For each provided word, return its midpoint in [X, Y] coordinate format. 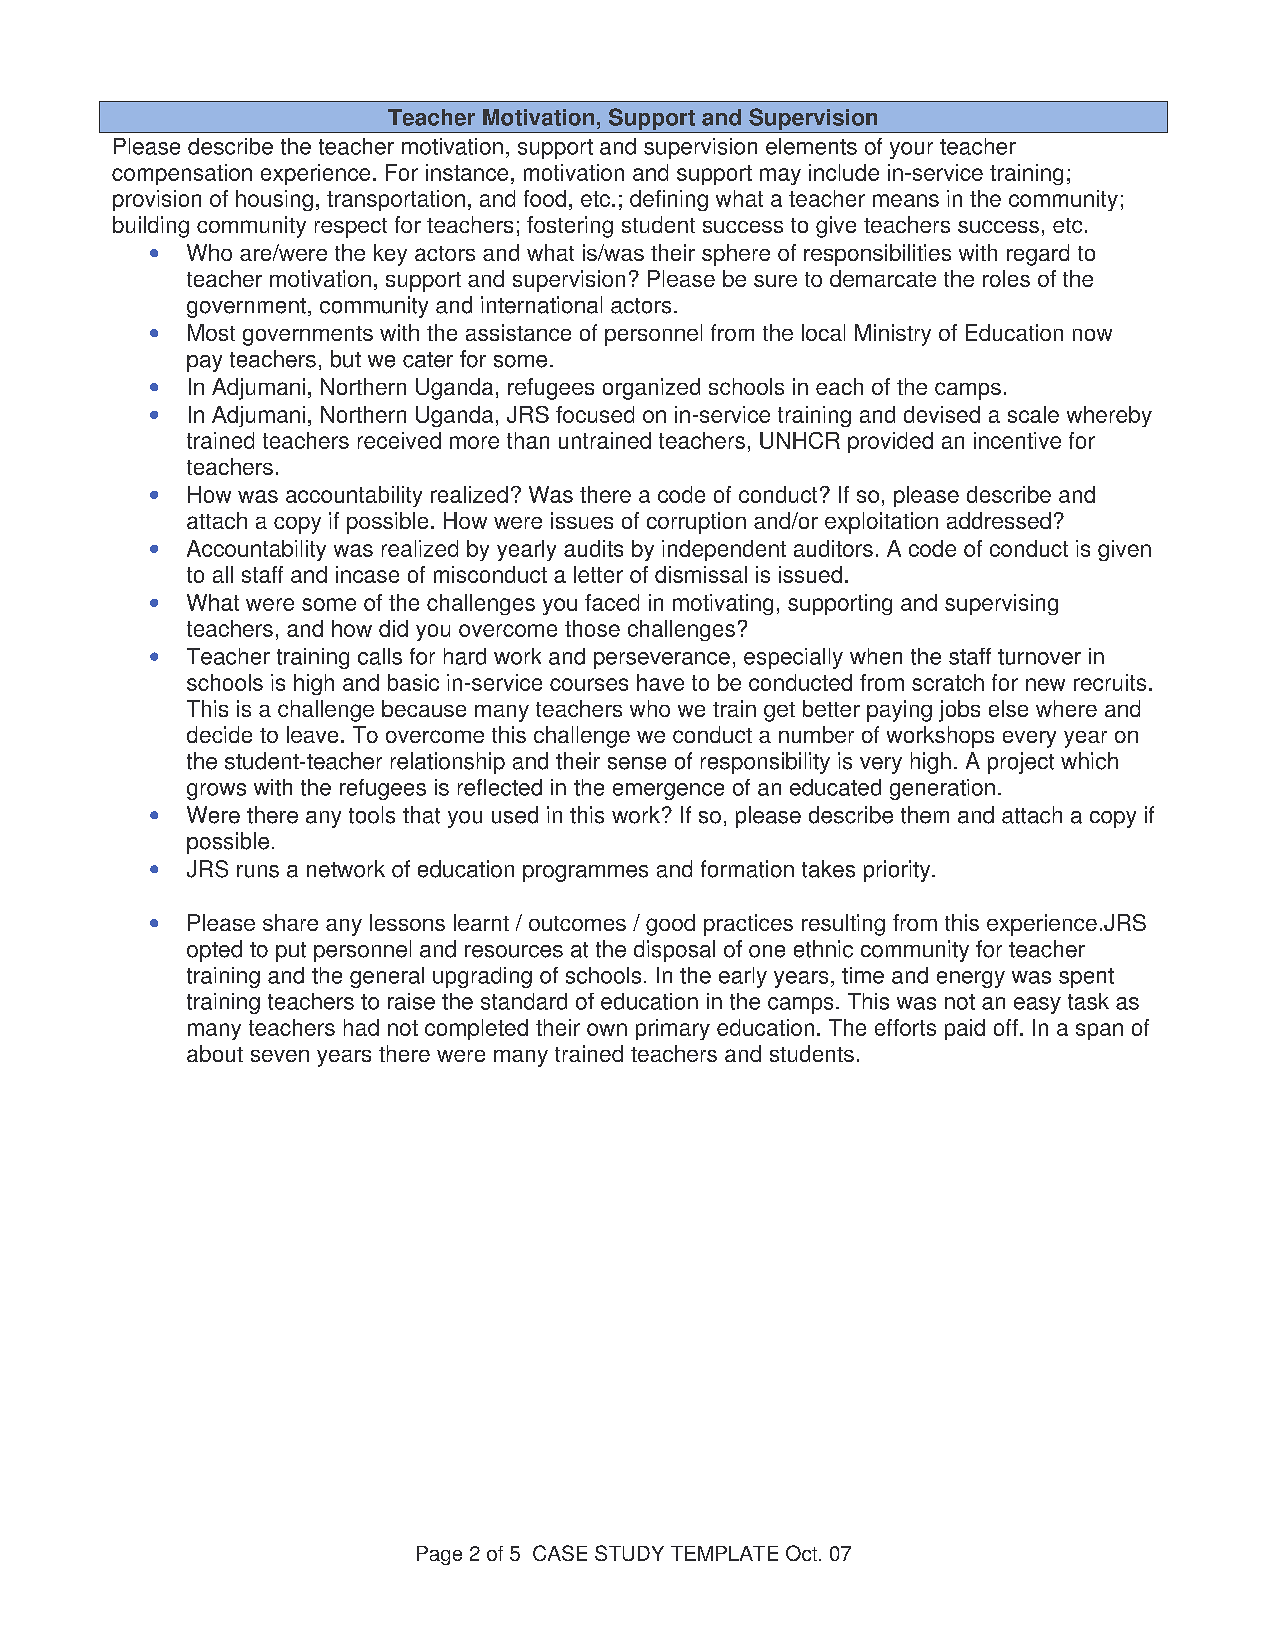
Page [439, 1555]
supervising [1001, 604]
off [1006, 1027]
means [906, 200]
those [592, 628]
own [607, 1029]
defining [669, 200]
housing [274, 200]
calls [380, 656]
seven [280, 1056]
